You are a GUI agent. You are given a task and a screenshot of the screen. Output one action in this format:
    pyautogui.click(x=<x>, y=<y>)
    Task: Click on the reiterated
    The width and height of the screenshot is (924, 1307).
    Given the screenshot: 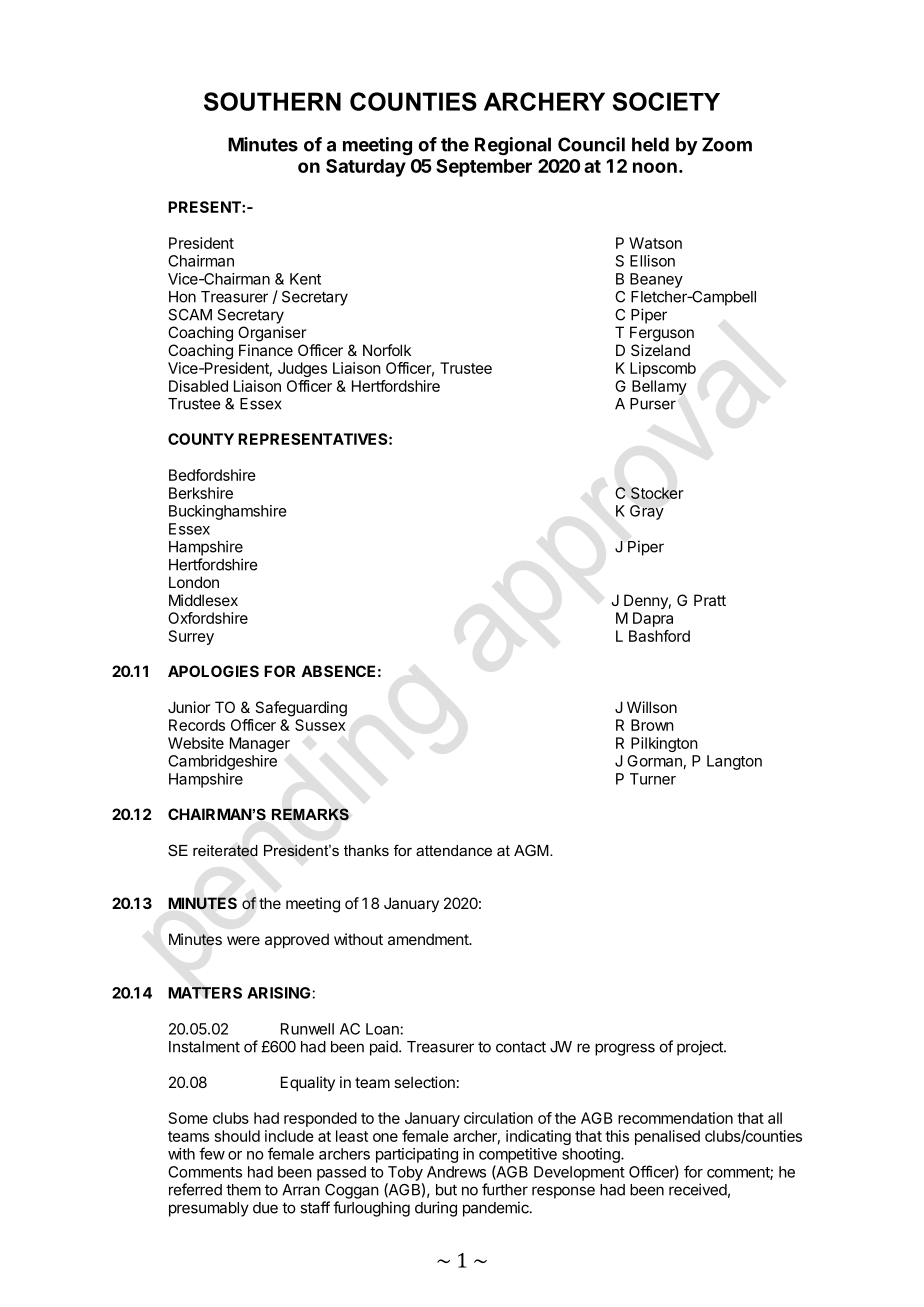 What is the action you would take?
    pyautogui.click(x=225, y=851)
